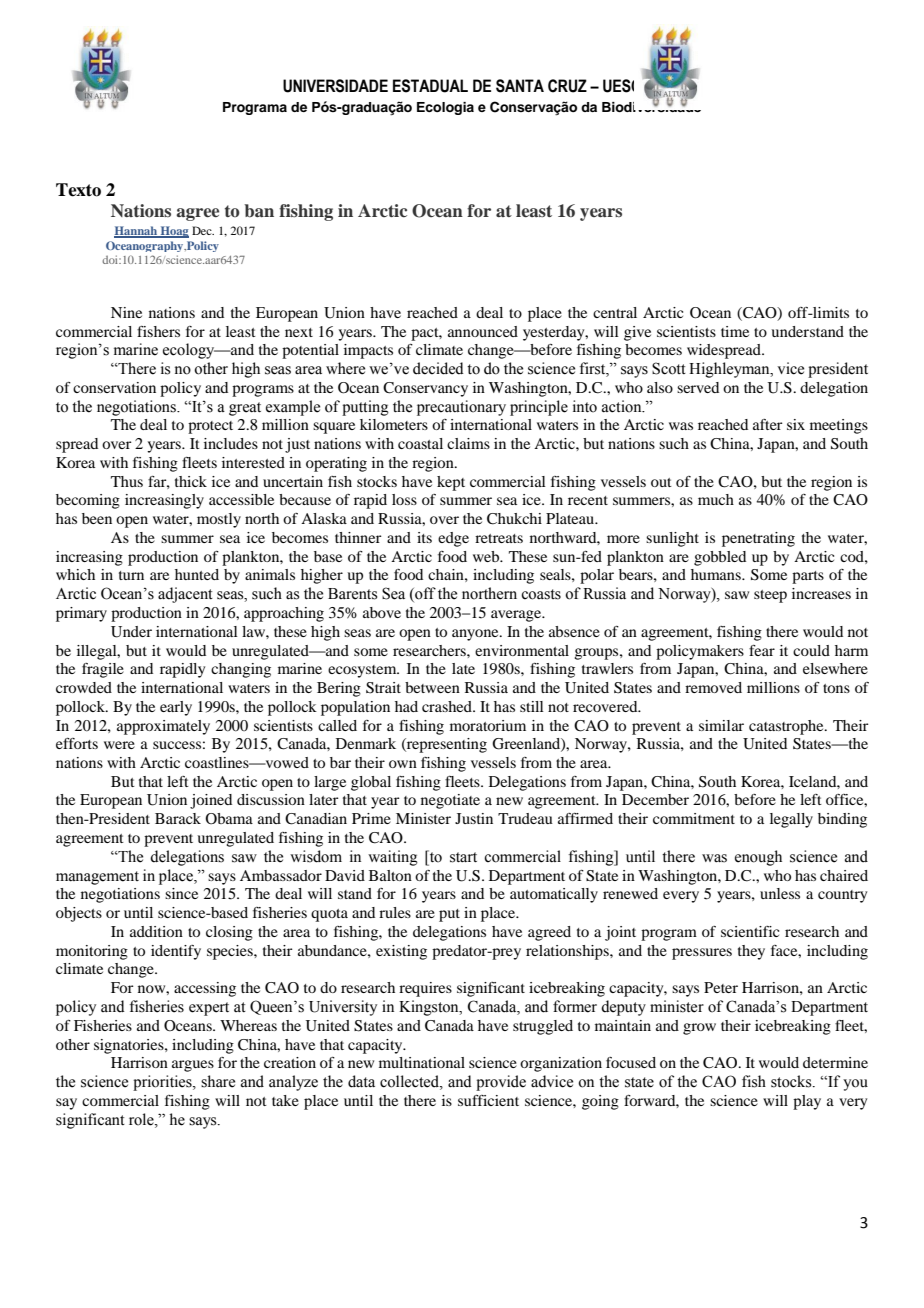 This screenshot has width=924, height=1308. What do you see at coordinates (770, 596) in the screenshot?
I see `steep` at bounding box center [770, 596].
